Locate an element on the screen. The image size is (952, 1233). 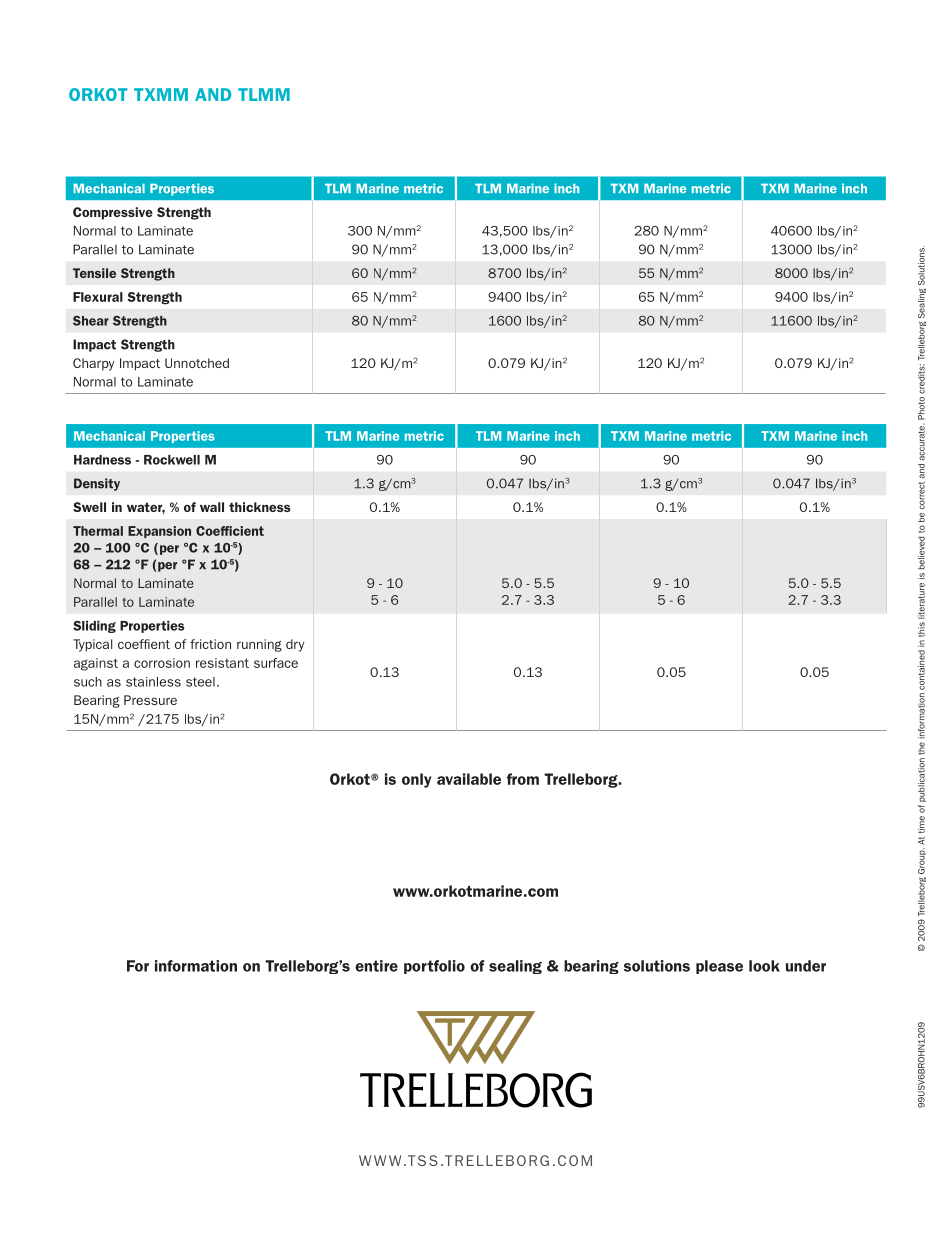
Compressive is located at coordinates (113, 213).
